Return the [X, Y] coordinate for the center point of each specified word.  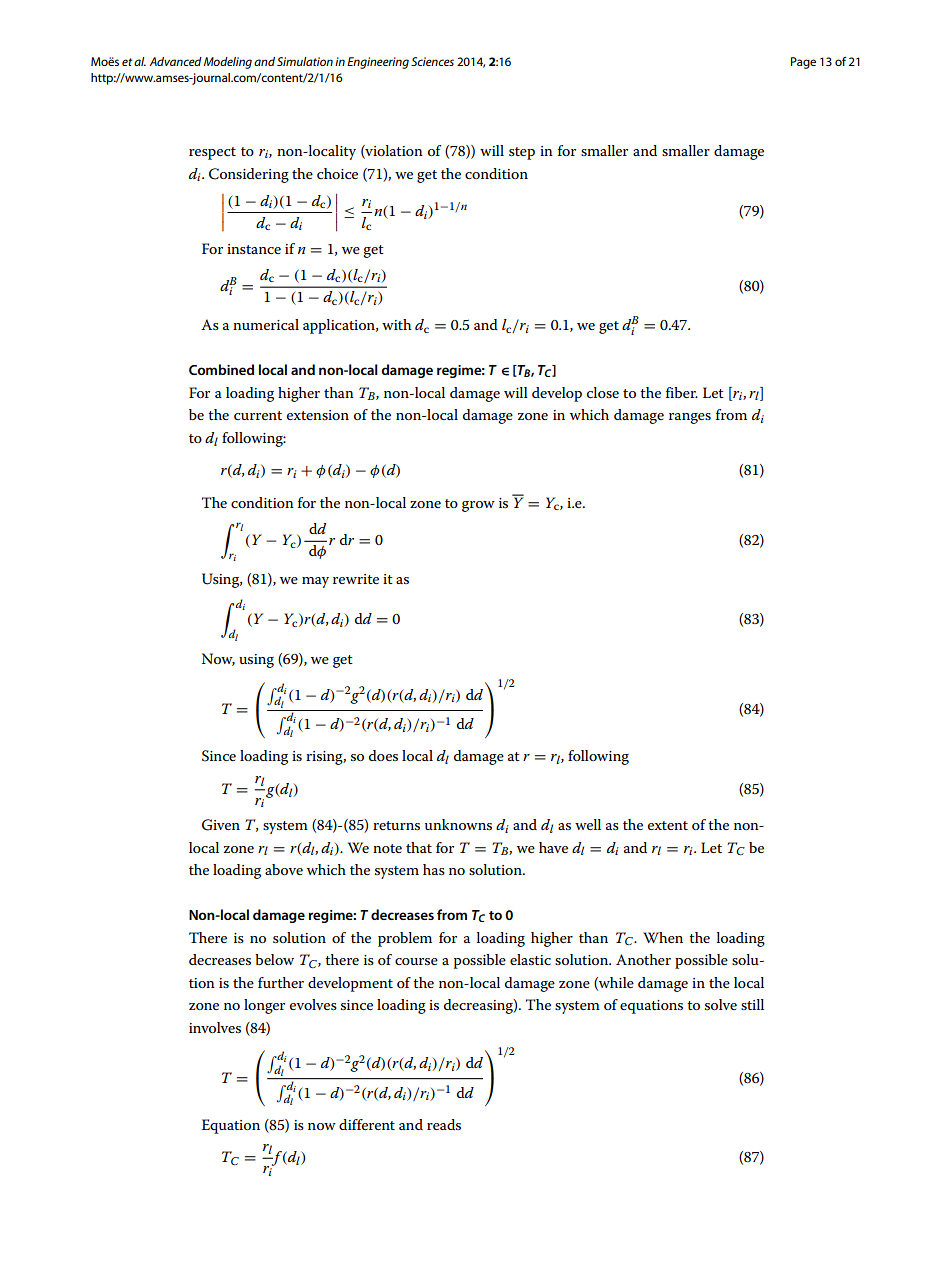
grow [478, 506]
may [315, 582]
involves [215, 1027]
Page [803, 63]
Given [221, 825]
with [396, 324]
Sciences [432, 61]
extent [668, 825]
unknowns [458, 824]
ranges [690, 418]
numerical [266, 324]
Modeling [228, 63]
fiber [682, 392]
